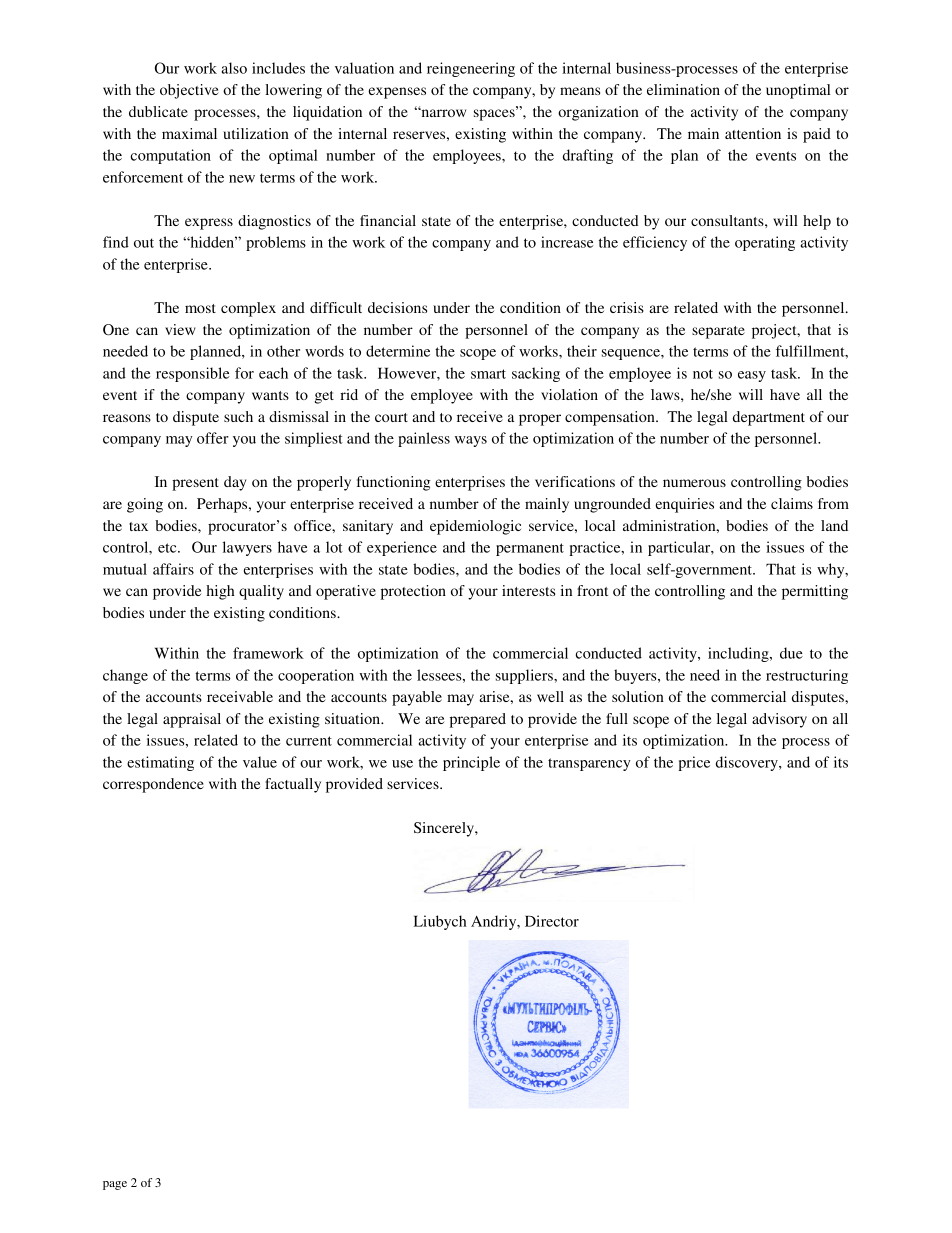 The width and height of the image is (952, 1233). What do you see at coordinates (220, 592) in the image?
I see `high` at bounding box center [220, 592].
